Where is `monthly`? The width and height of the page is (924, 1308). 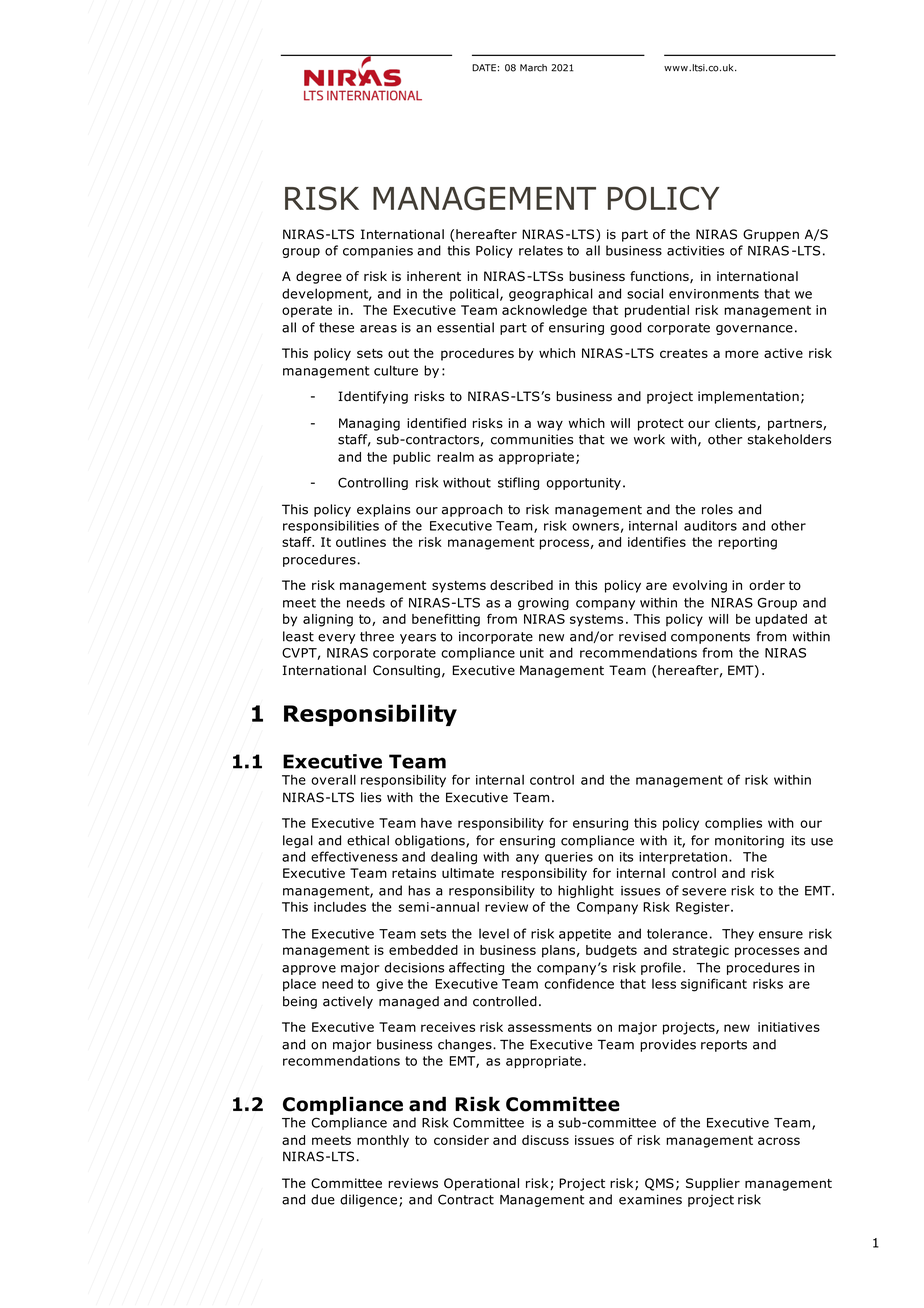 monthly is located at coordinates (383, 1141).
